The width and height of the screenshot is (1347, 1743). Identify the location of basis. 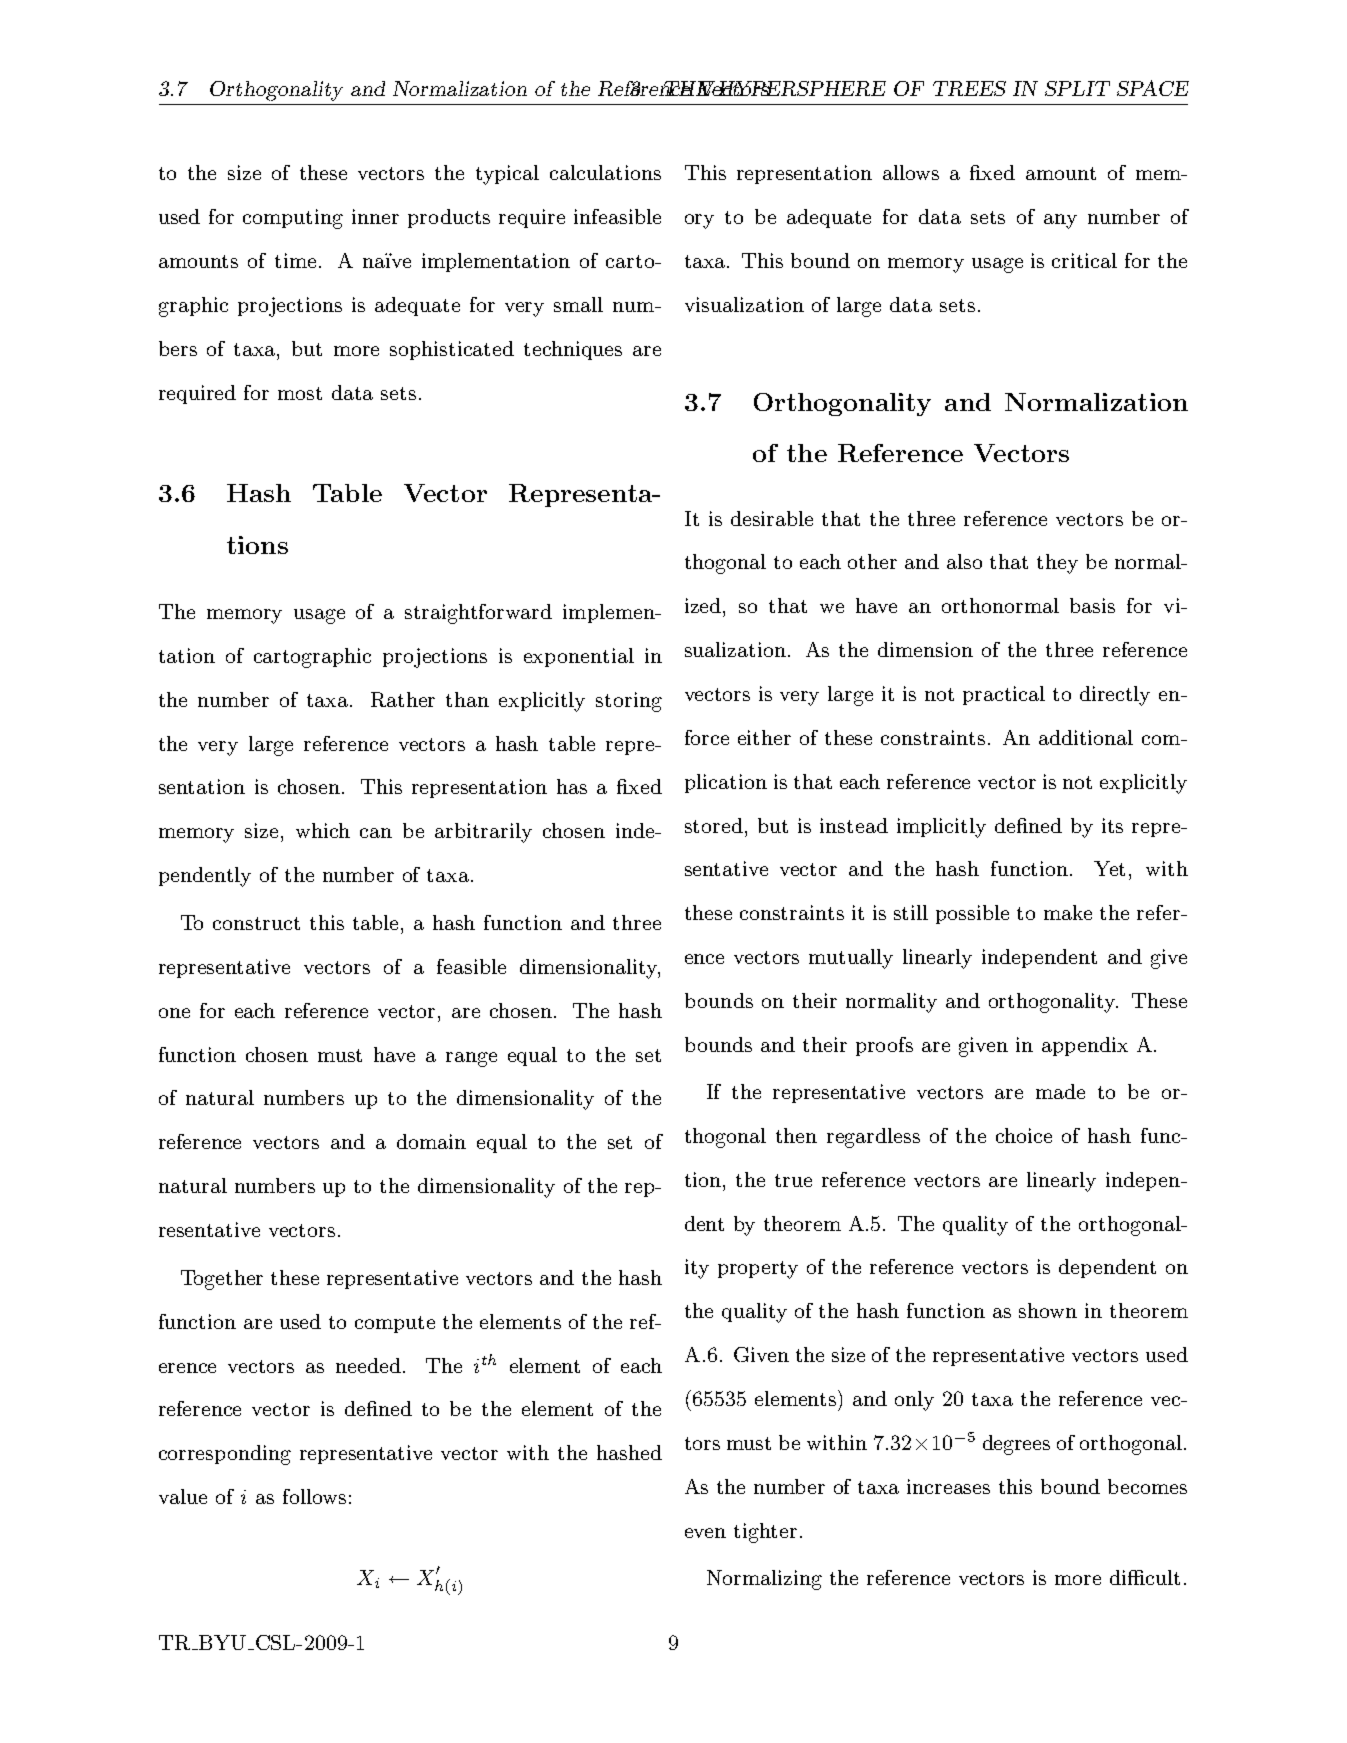
(1092, 605).
